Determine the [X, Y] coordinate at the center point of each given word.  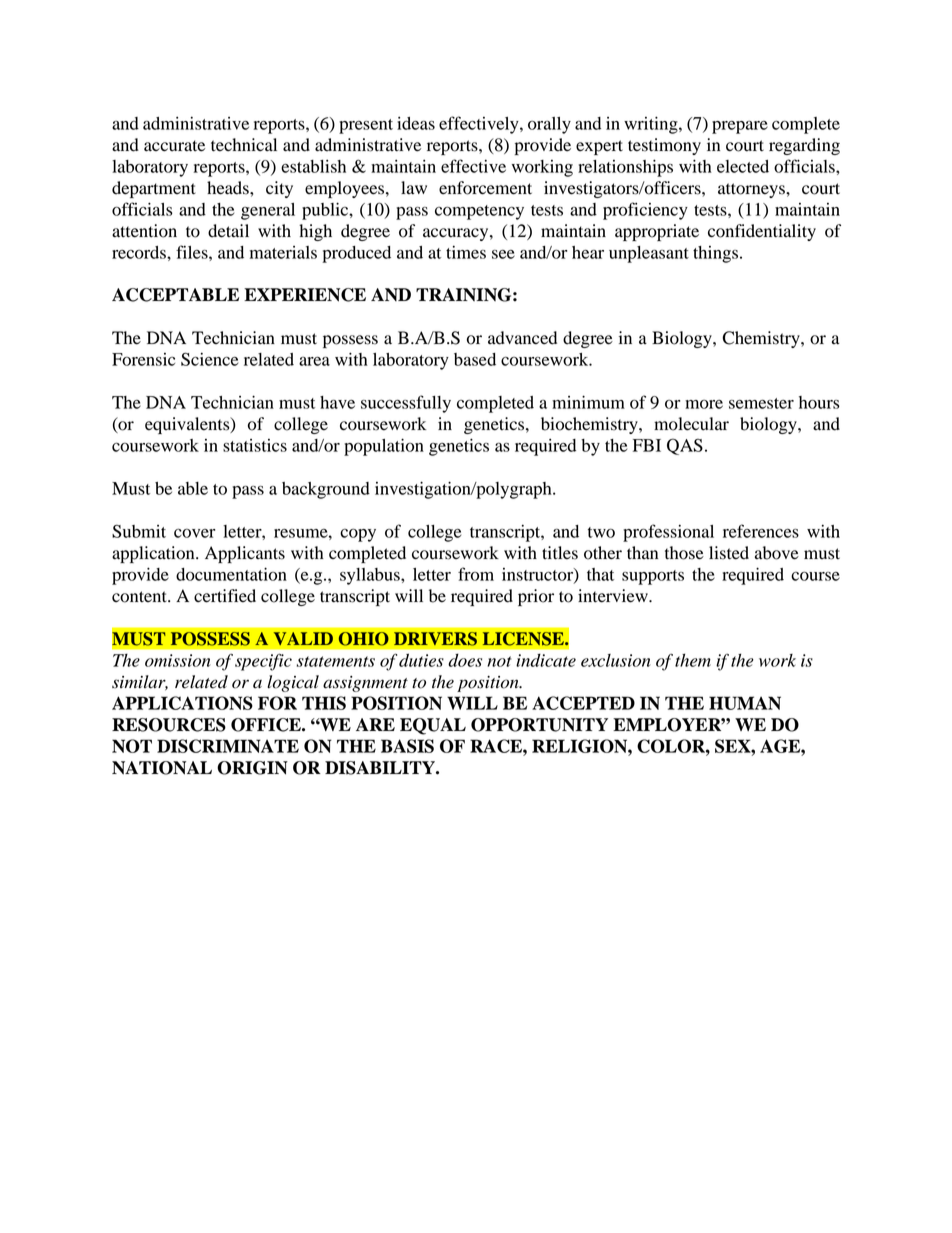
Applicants [245, 554]
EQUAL [433, 726]
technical [244, 145]
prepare [740, 127]
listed [729, 553]
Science [209, 359]
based [475, 359]
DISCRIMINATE [228, 746]
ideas [416, 123]
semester [761, 403]
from [476, 574]
